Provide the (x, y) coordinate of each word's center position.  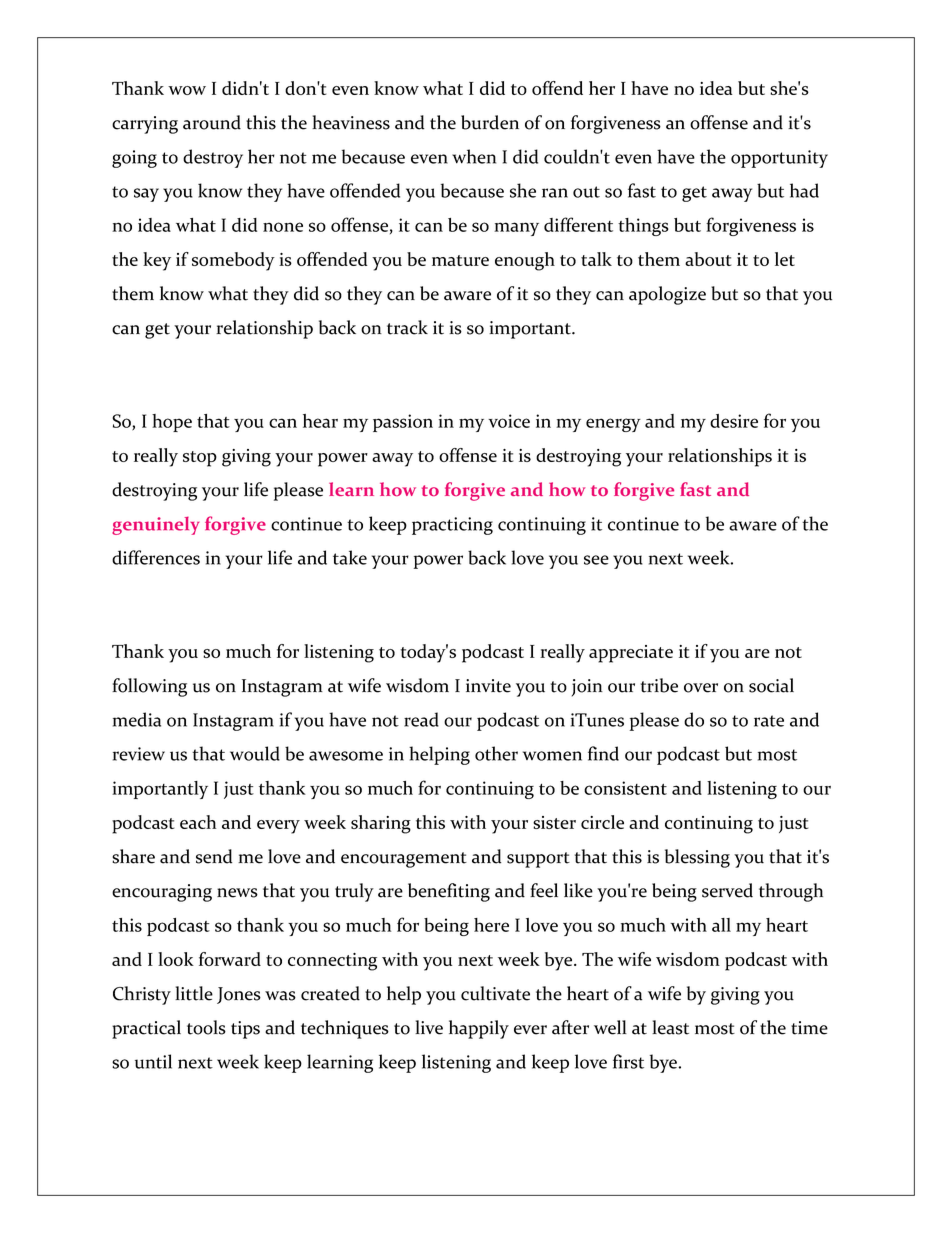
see (596, 560)
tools (206, 1027)
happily (479, 1029)
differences (156, 557)
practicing (452, 526)
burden (490, 122)
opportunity (779, 159)
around (212, 122)
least (670, 1027)
